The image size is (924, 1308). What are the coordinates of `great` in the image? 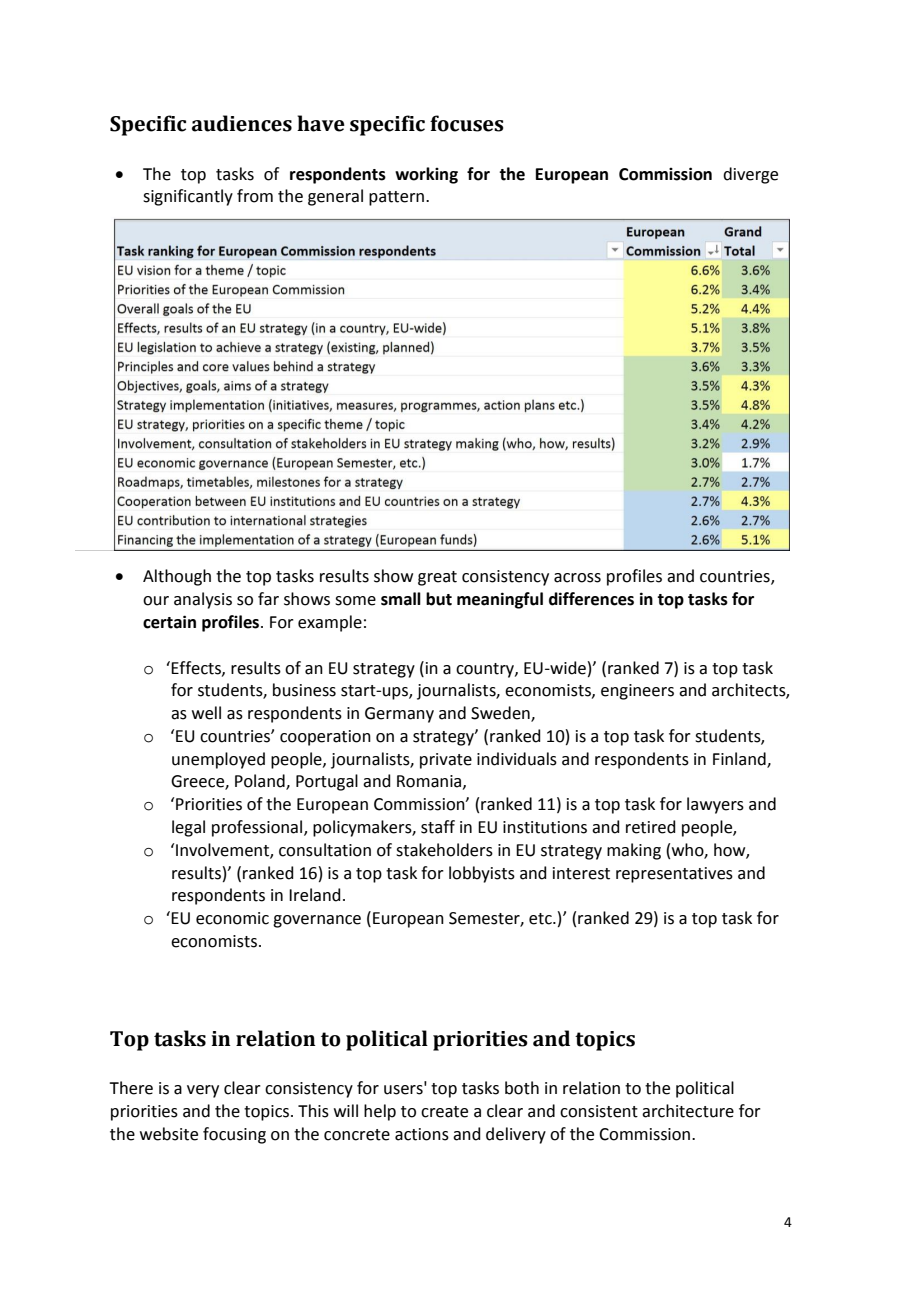 It's located at (437, 578).
